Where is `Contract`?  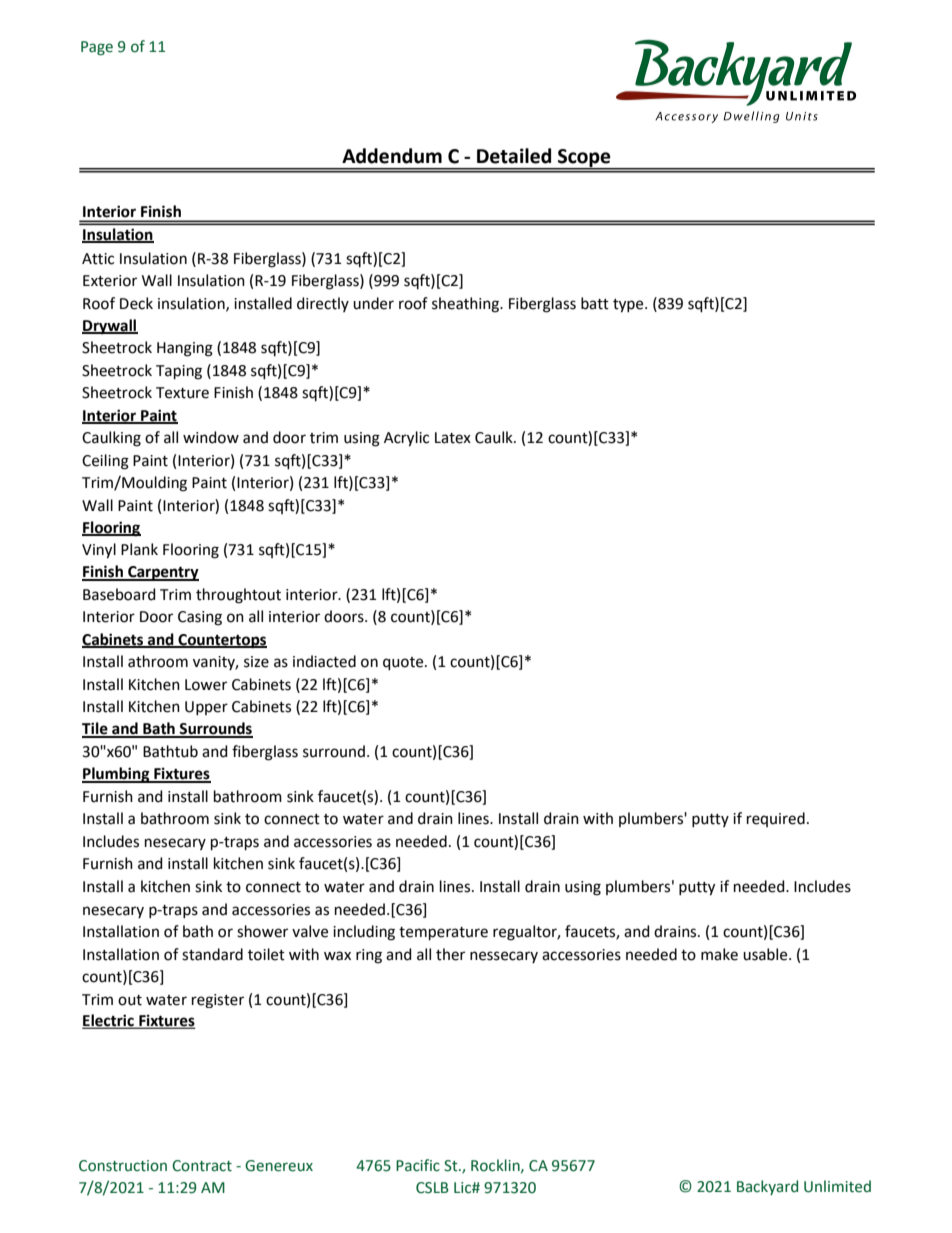
Contract is located at coordinates (202, 1166).
